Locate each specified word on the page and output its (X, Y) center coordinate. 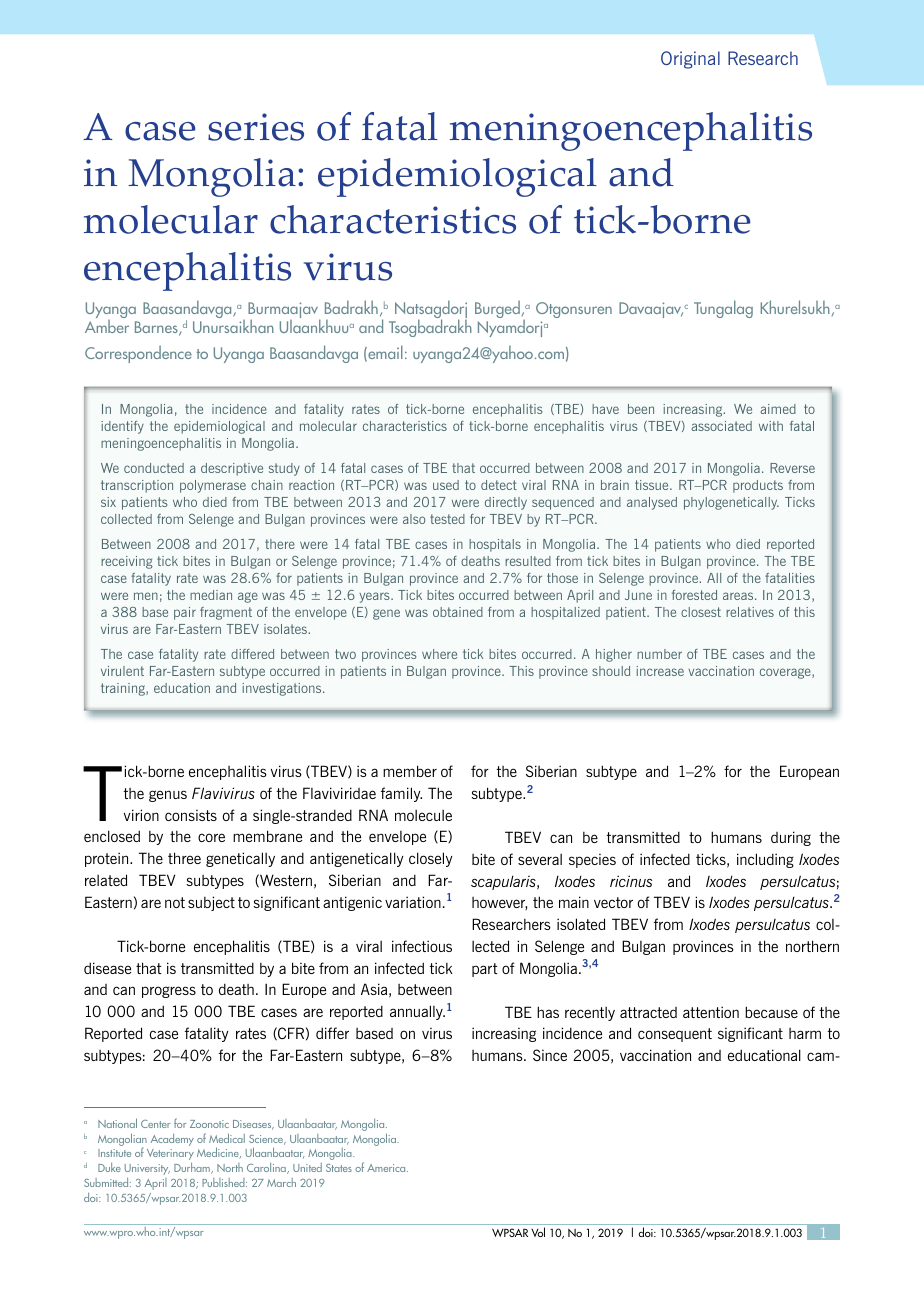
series (256, 127)
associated (721, 426)
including (765, 860)
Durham (193, 1168)
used (446, 485)
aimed (778, 409)
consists (191, 815)
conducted (154, 468)
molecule (423, 815)
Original (690, 60)
